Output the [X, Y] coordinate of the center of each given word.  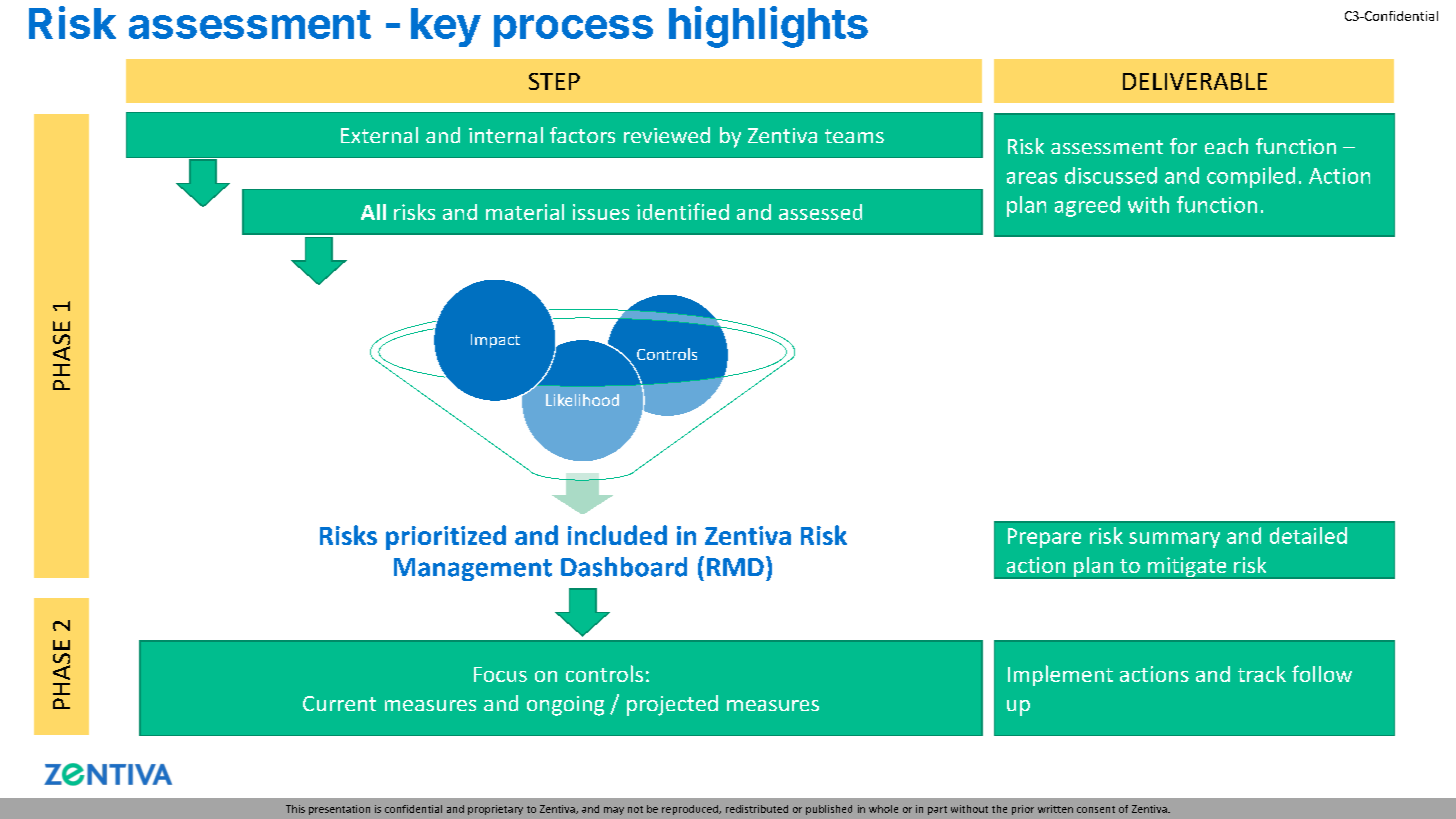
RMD [735, 567]
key [446, 27]
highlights [768, 27]
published [829, 810]
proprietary [495, 810]
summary [1174, 540]
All [373, 212]
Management [473, 569]
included [617, 535]
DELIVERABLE [1195, 81]
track [1262, 674]
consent [1096, 809]
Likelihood [582, 400]
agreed [1087, 206]
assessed [820, 212]
